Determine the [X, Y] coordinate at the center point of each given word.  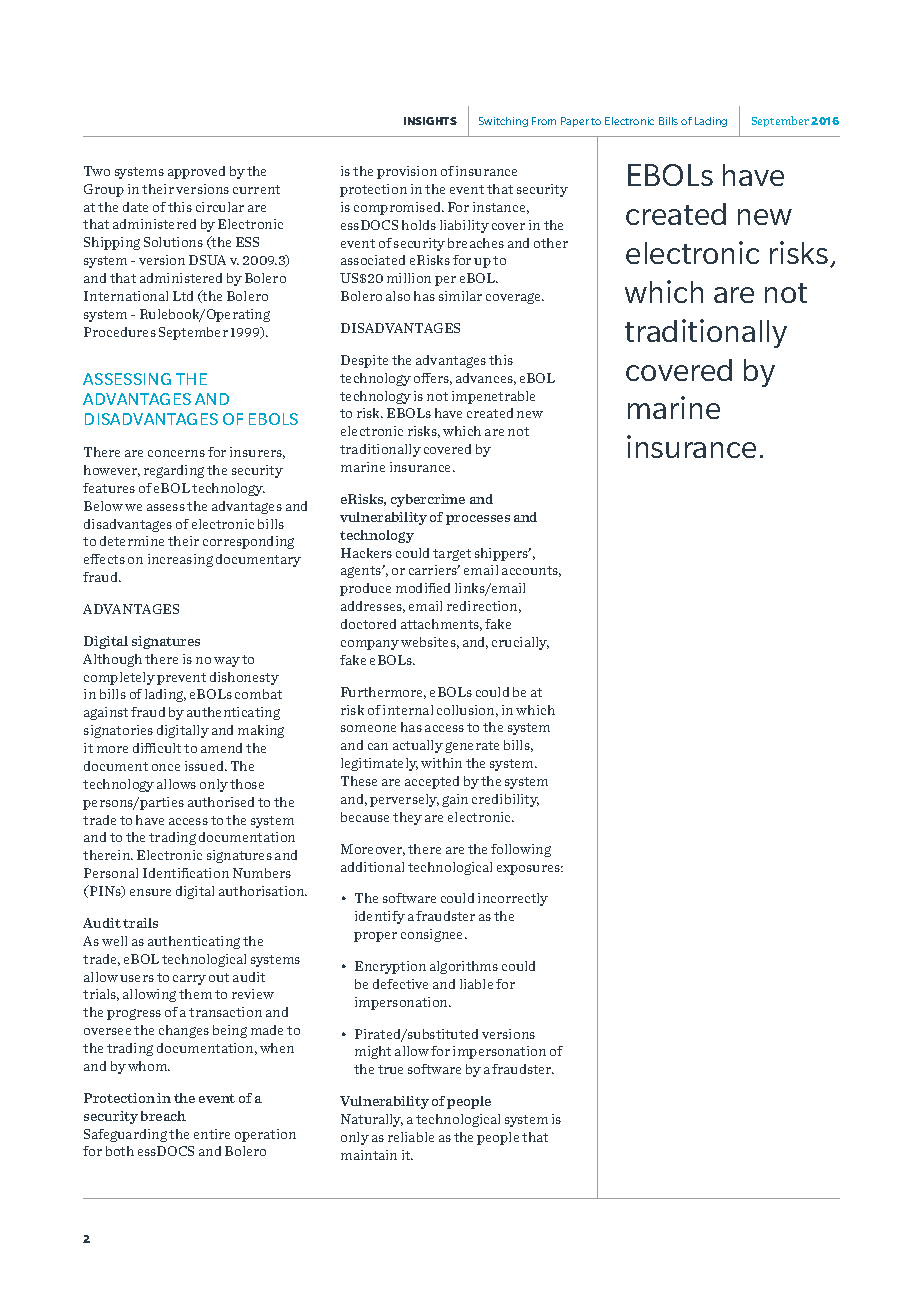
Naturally [372, 1120]
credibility [505, 800]
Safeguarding [125, 1135]
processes [478, 520]
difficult [157, 748]
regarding [174, 471]
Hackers [366, 553]
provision [407, 172]
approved [196, 172]
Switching [503, 122]
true [390, 1069]
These [359, 781]
